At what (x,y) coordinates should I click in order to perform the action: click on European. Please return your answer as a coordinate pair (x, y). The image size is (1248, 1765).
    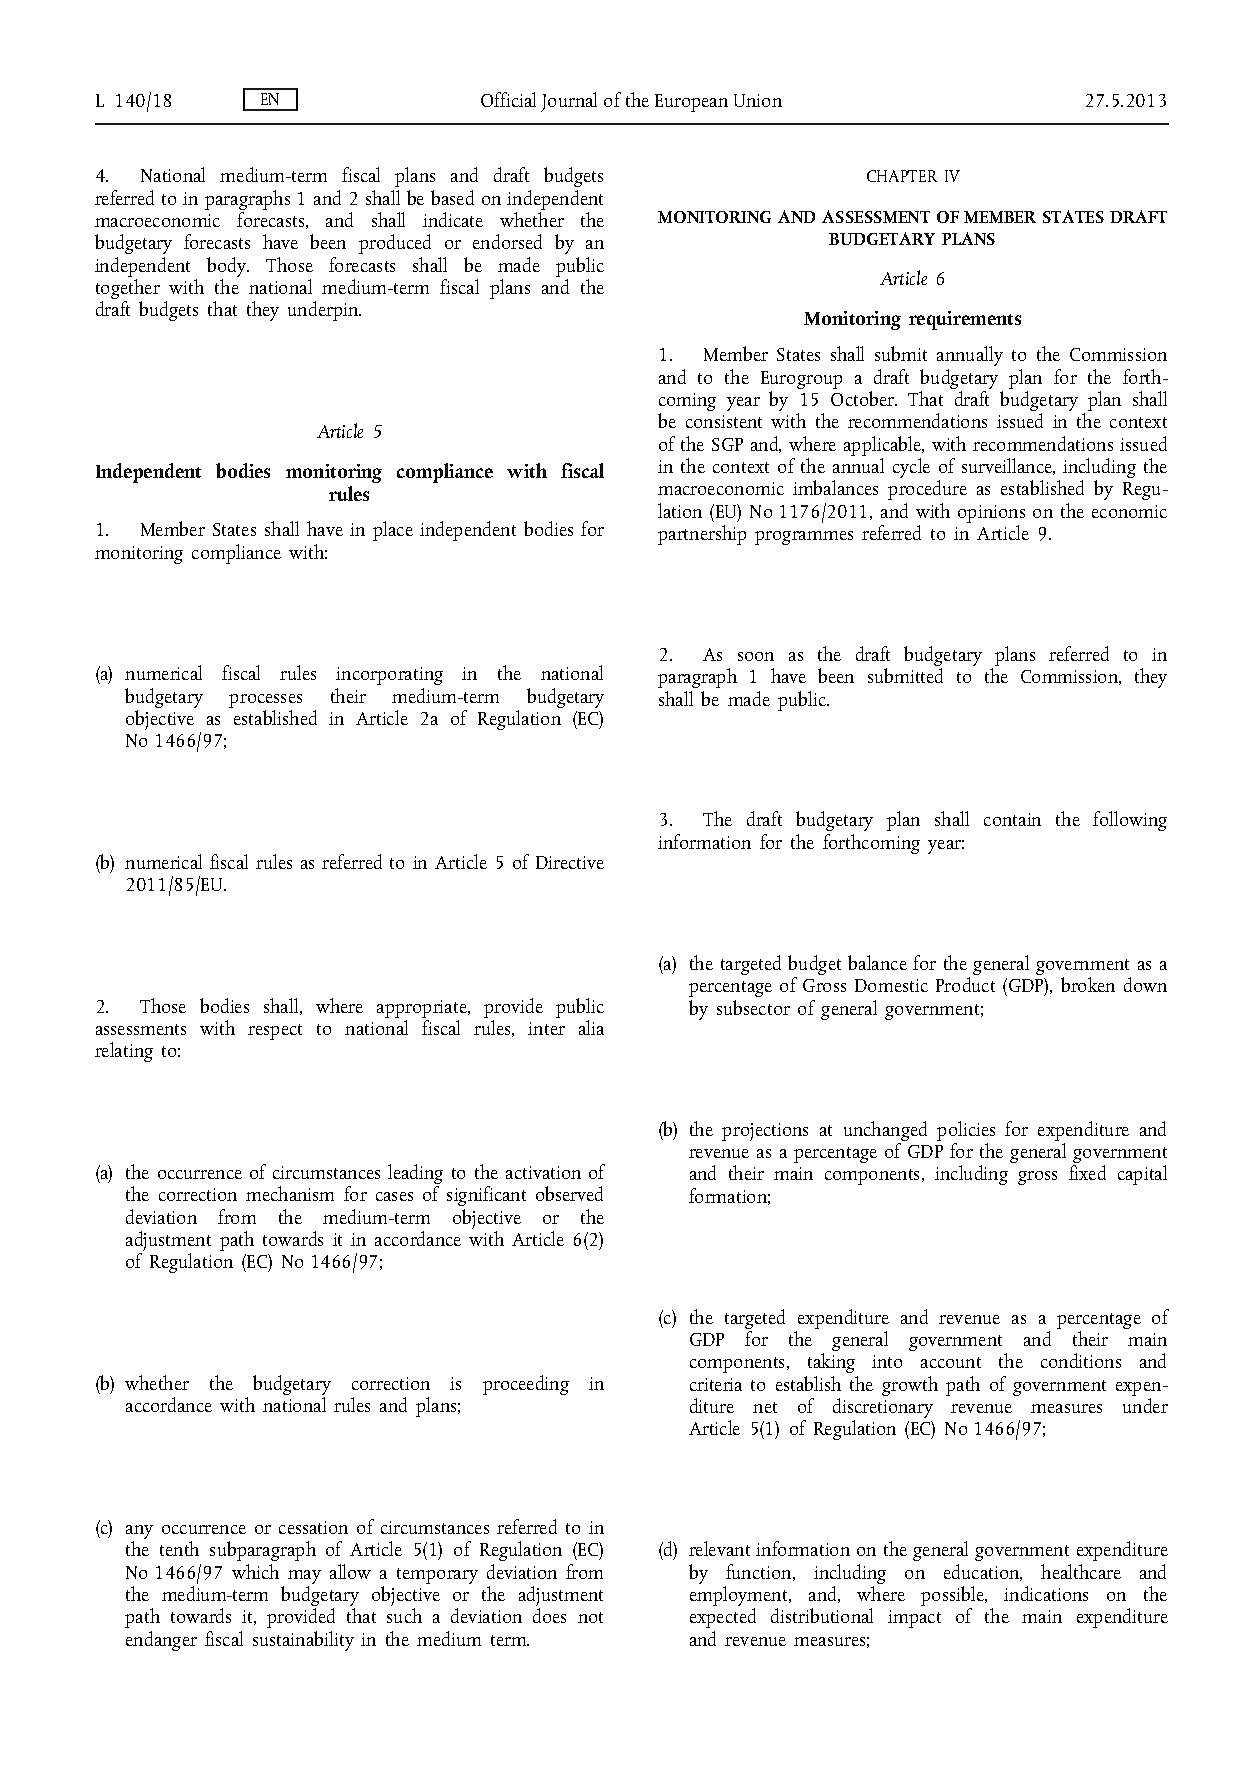
    Looking at the image, I should click on (691, 103).
